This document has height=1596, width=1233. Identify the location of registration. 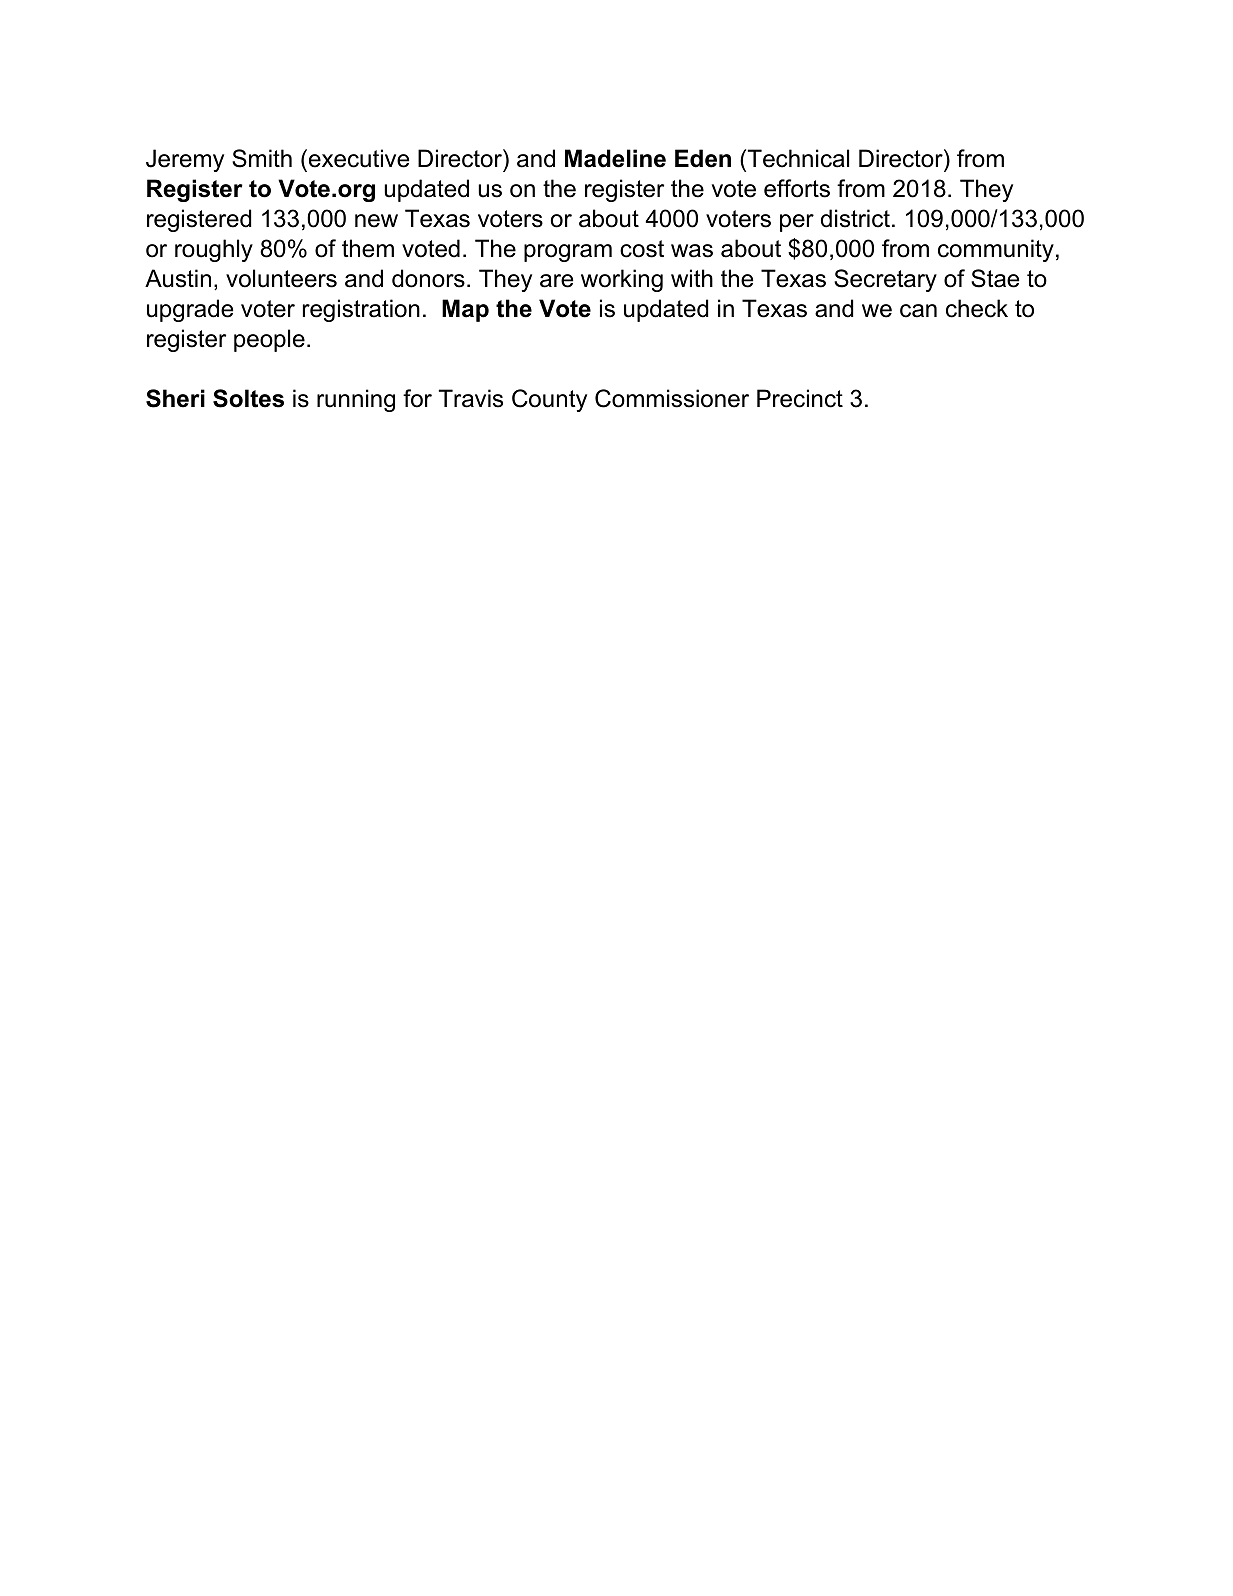
(361, 310).
